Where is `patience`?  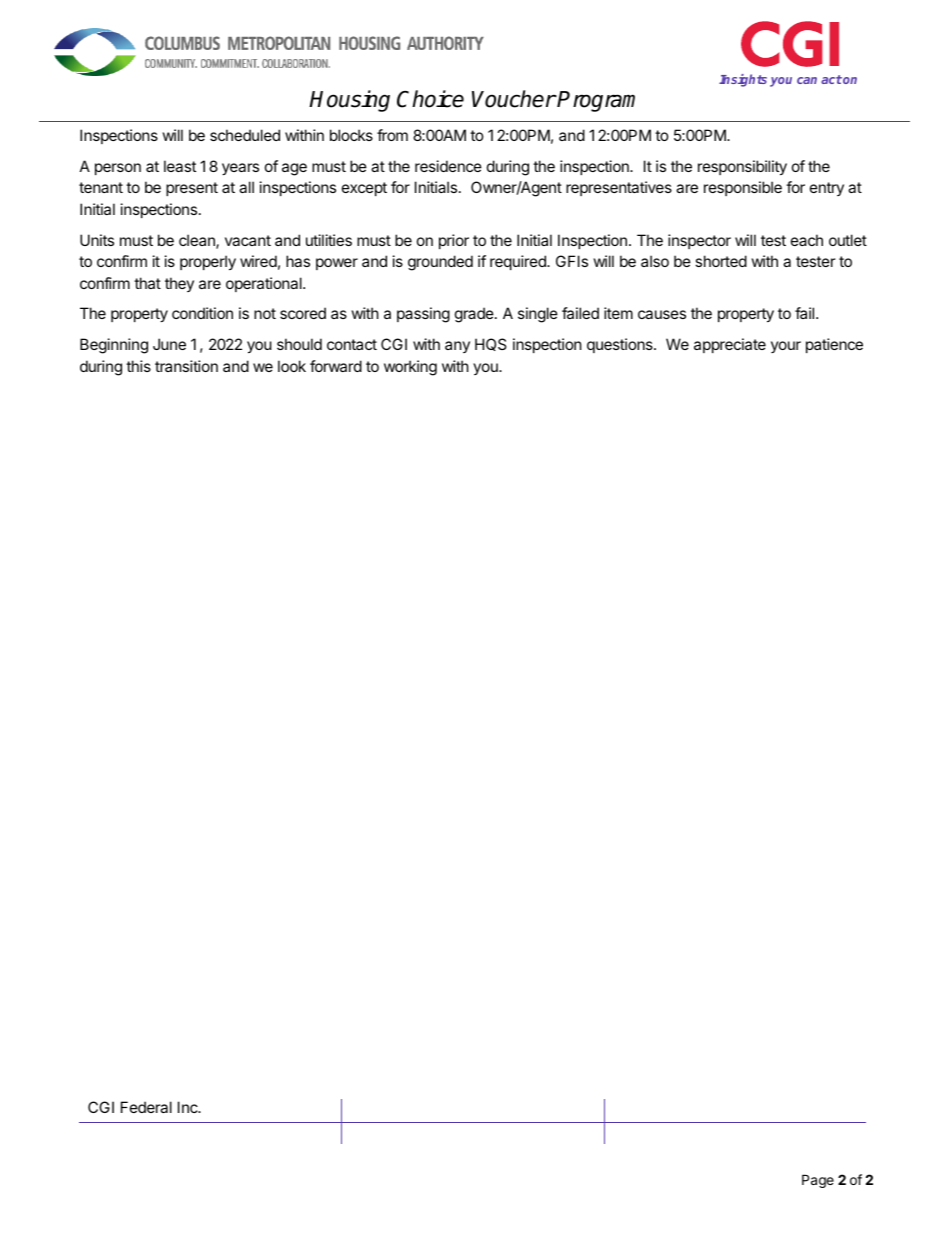
patience is located at coordinates (834, 345).
